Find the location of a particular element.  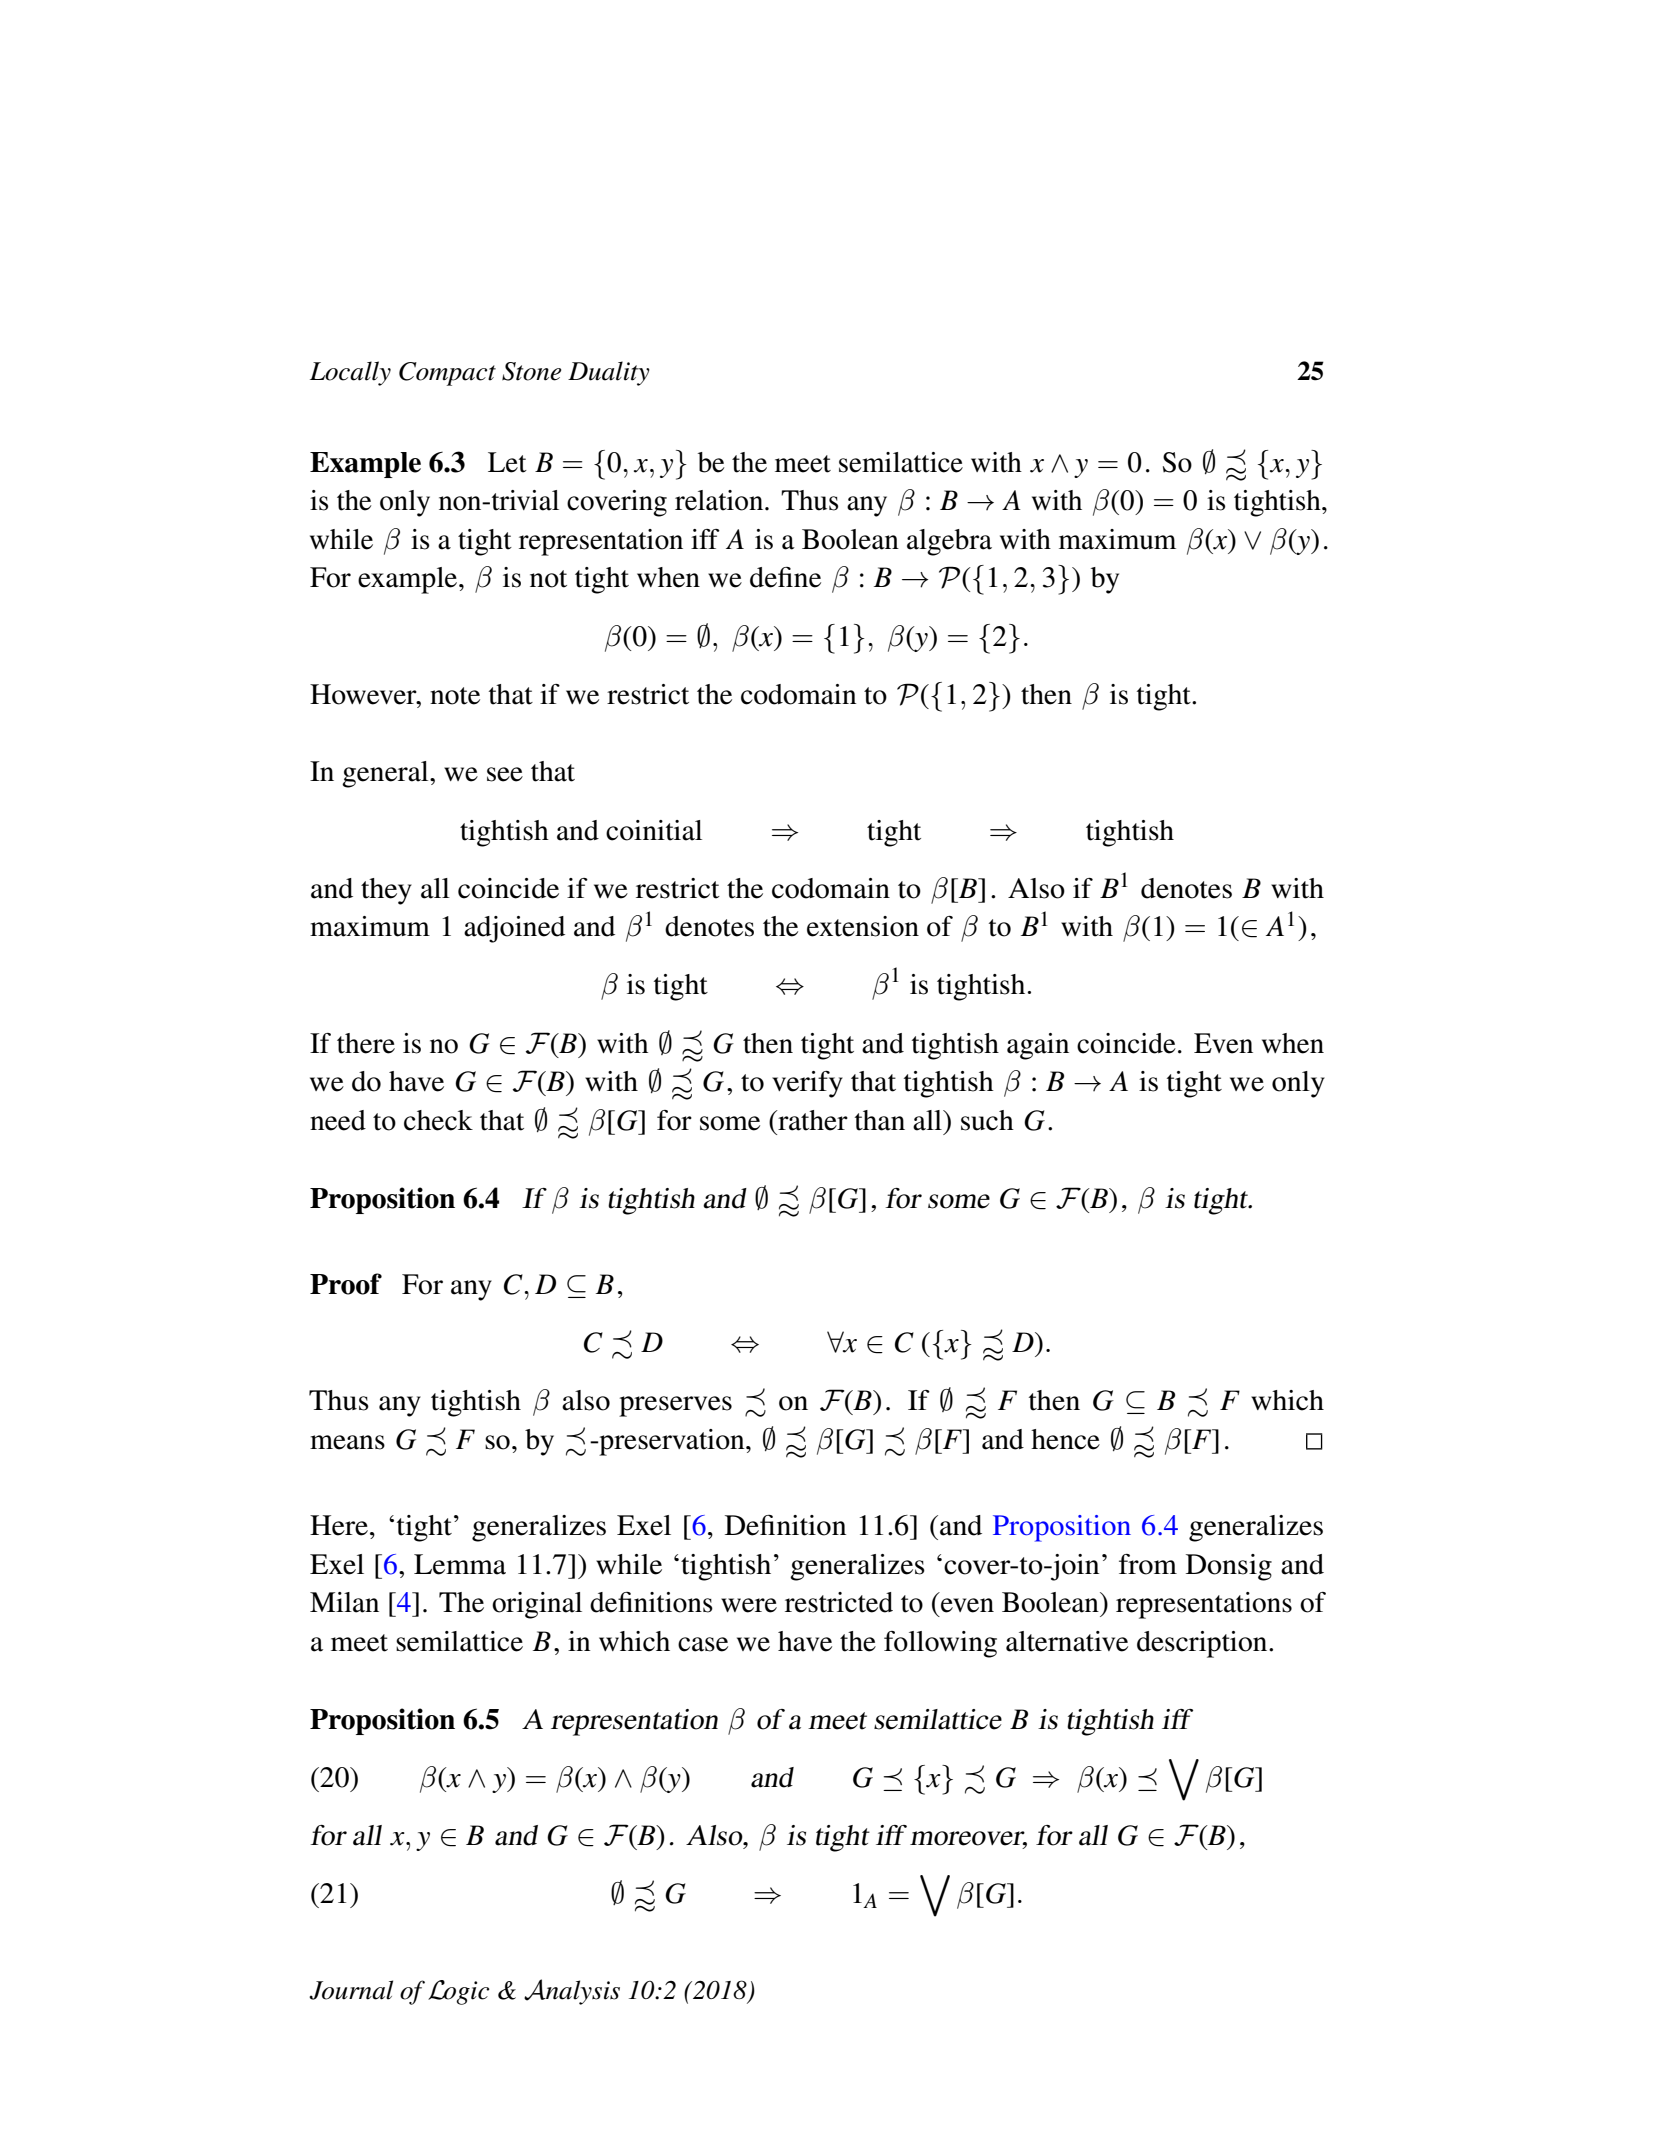

define is located at coordinates (785, 577).
